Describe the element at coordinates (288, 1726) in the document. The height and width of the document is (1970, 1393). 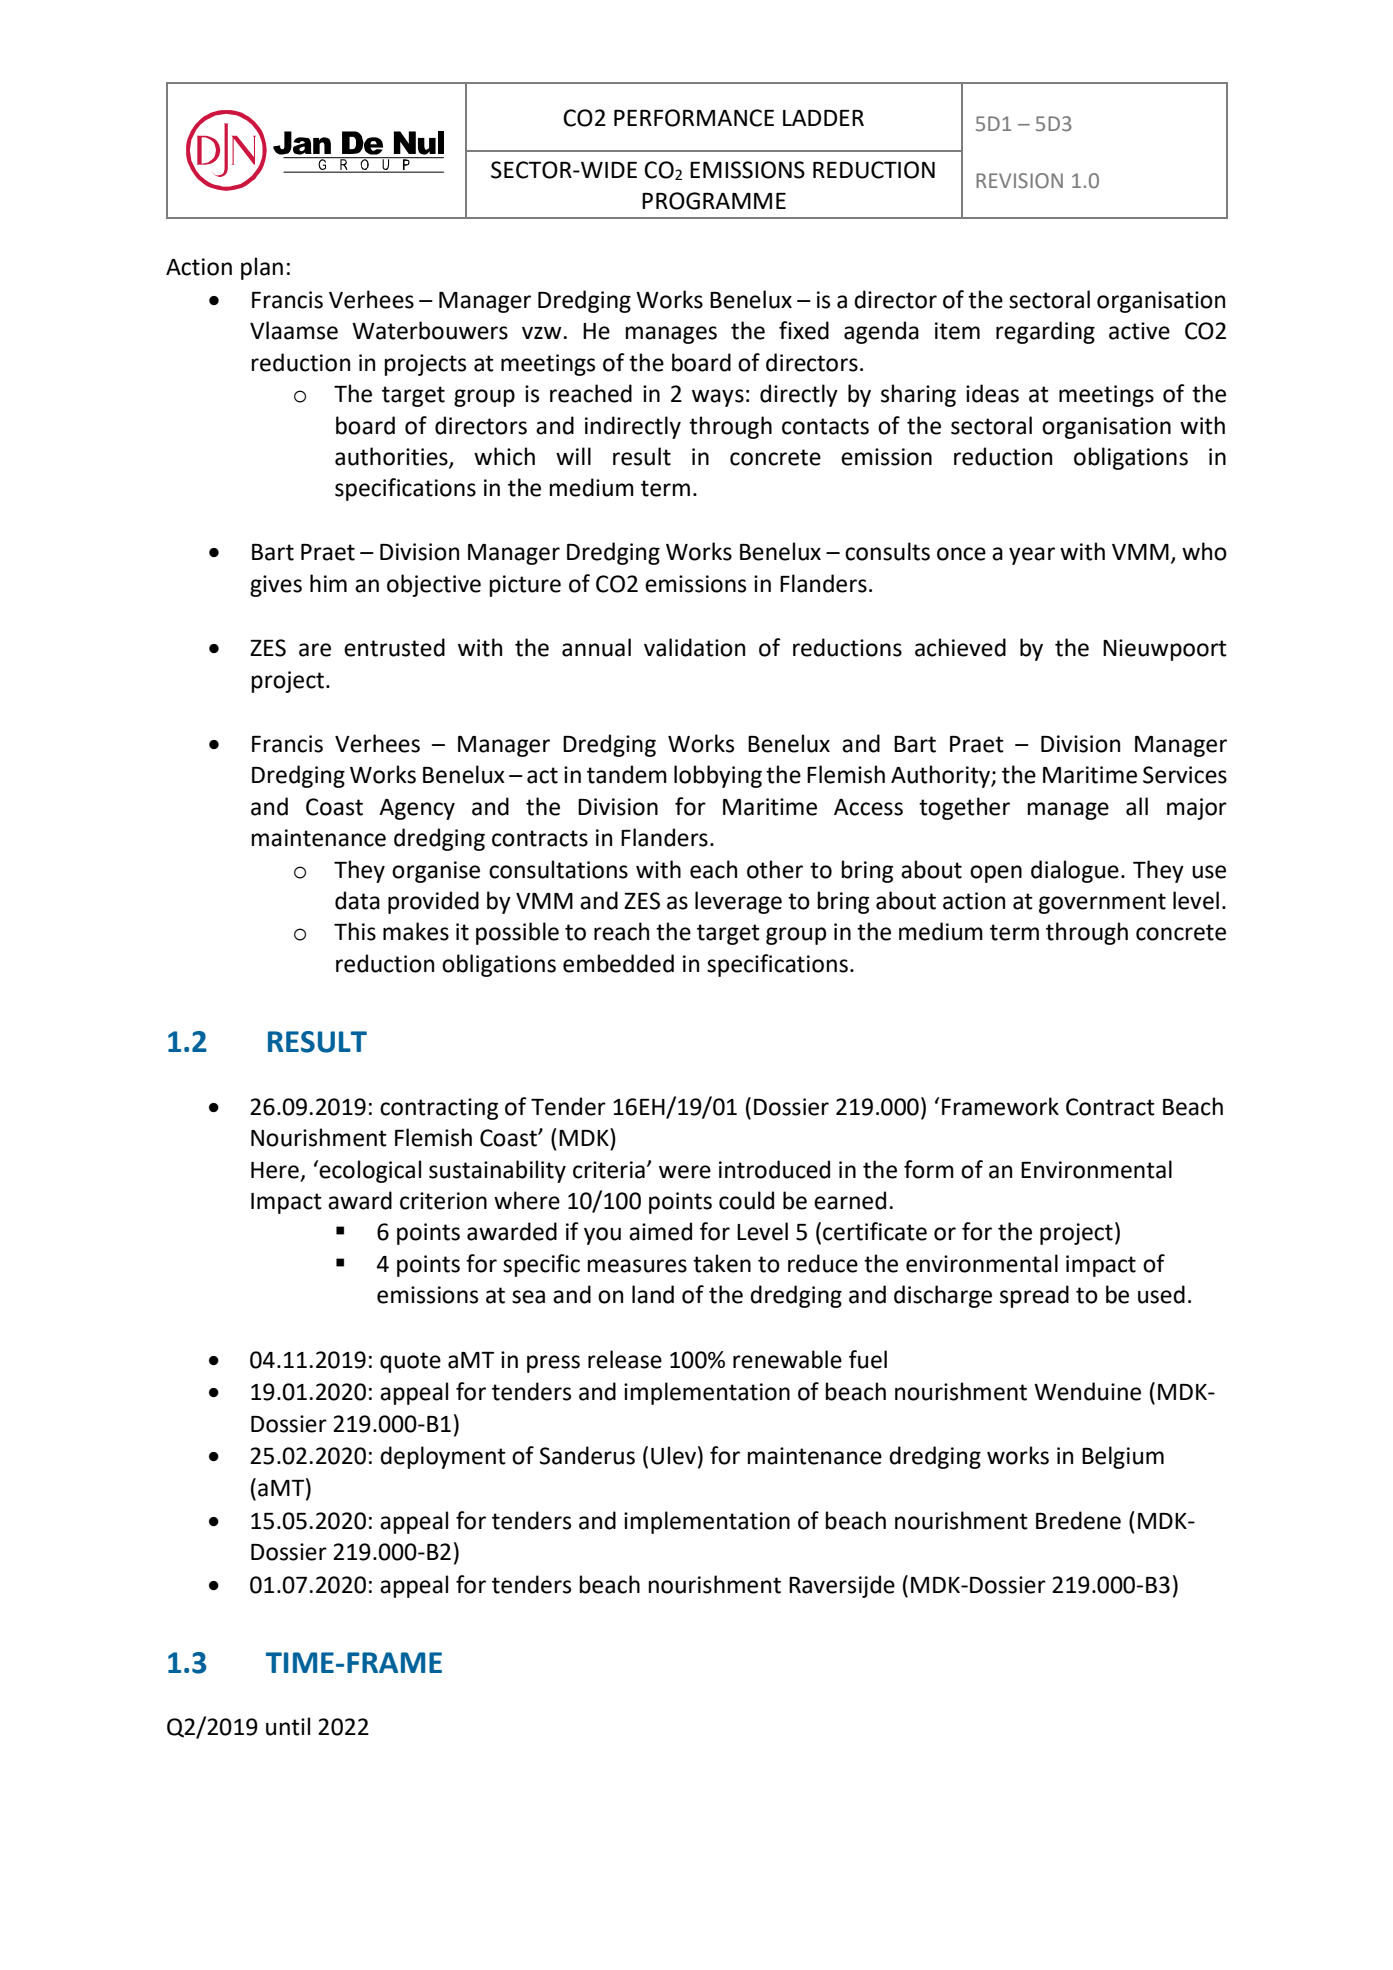
I see `until` at that location.
